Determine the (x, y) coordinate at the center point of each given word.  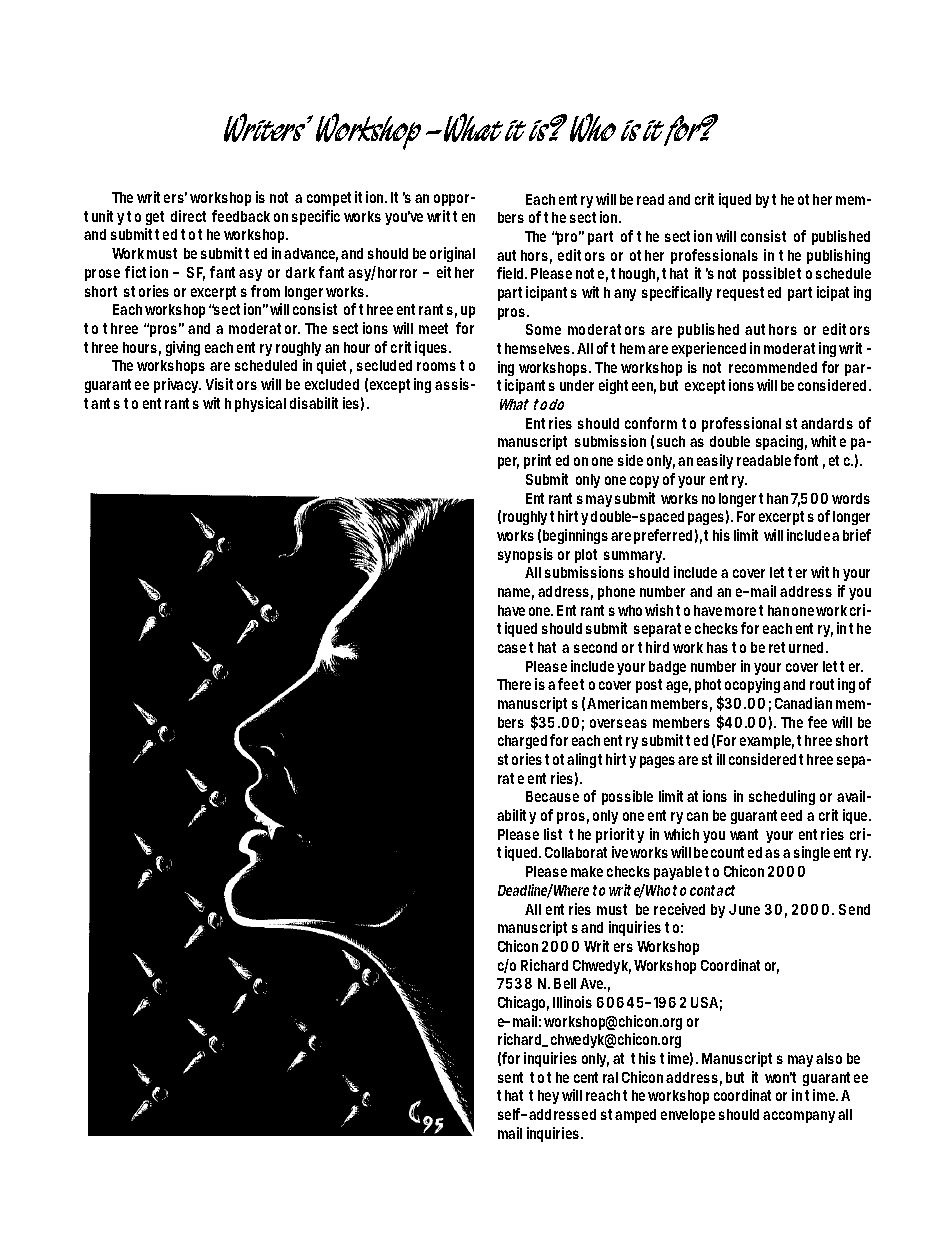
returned (798, 647)
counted (736, 852)
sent (510, 1077)
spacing (781, 442)
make (587, 871)
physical (260, 404)
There (514, 684)
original (452, 254)
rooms (436, 366)
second (595, 647)
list (553, 834)
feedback (241, 216)
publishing (838, 256)
